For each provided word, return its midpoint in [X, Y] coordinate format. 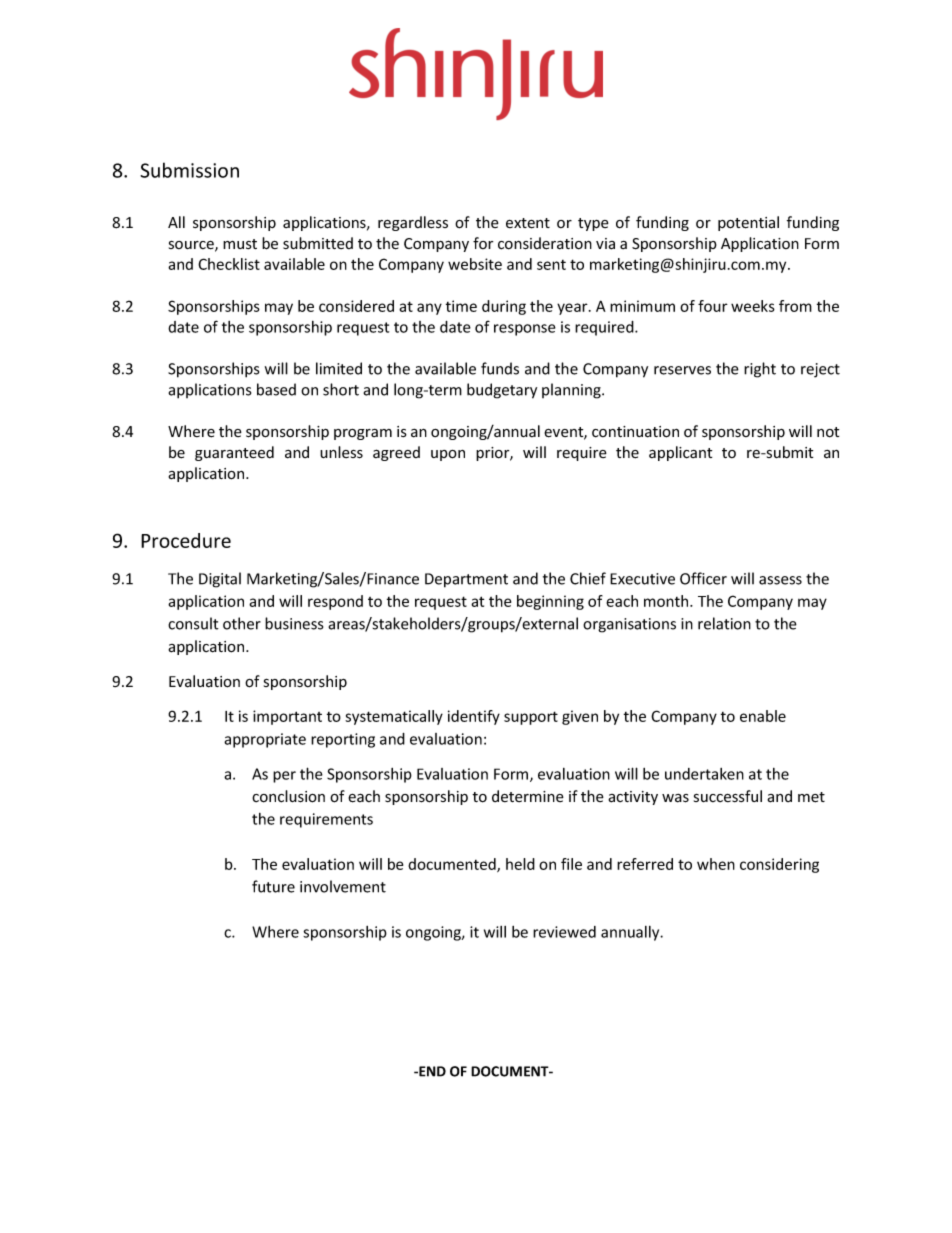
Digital [220, 580]
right [760, 370]
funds [500, 368]
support [531, 718]
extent [528, 223]
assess [780, 580]
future [273, 886]
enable [763, 716]
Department [466, 580]
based [276, 389]
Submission [189, 170]
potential [748, 223]
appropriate [265, 740]
